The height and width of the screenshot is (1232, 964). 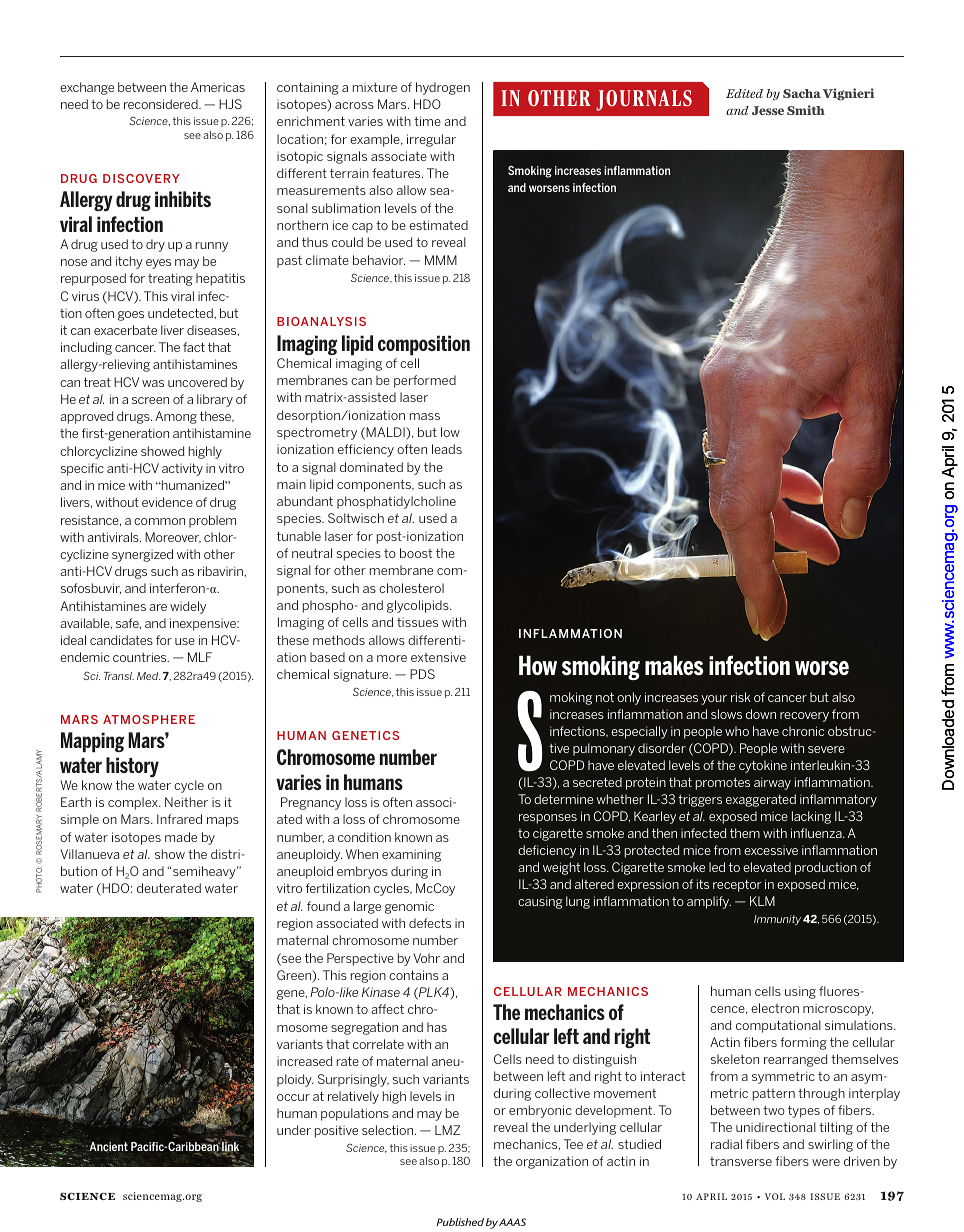 What do you see at coordinates (181, 837) in the screenshot?
I see `made` at bounding box center [181, 837].
